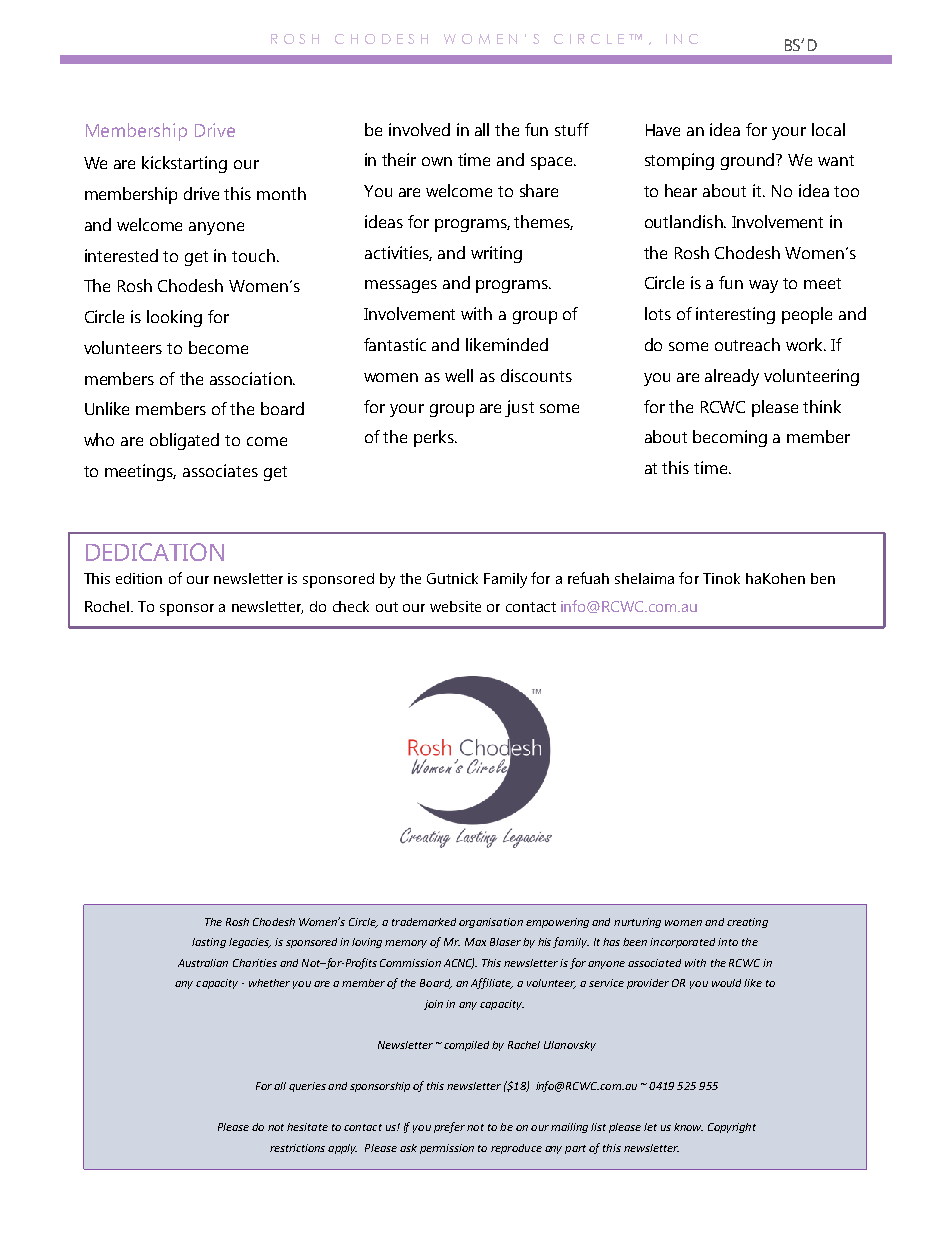  What do you see at coordinates (437, 161) in the screenshot?
I see `own` at bounding box center [437, 161].
